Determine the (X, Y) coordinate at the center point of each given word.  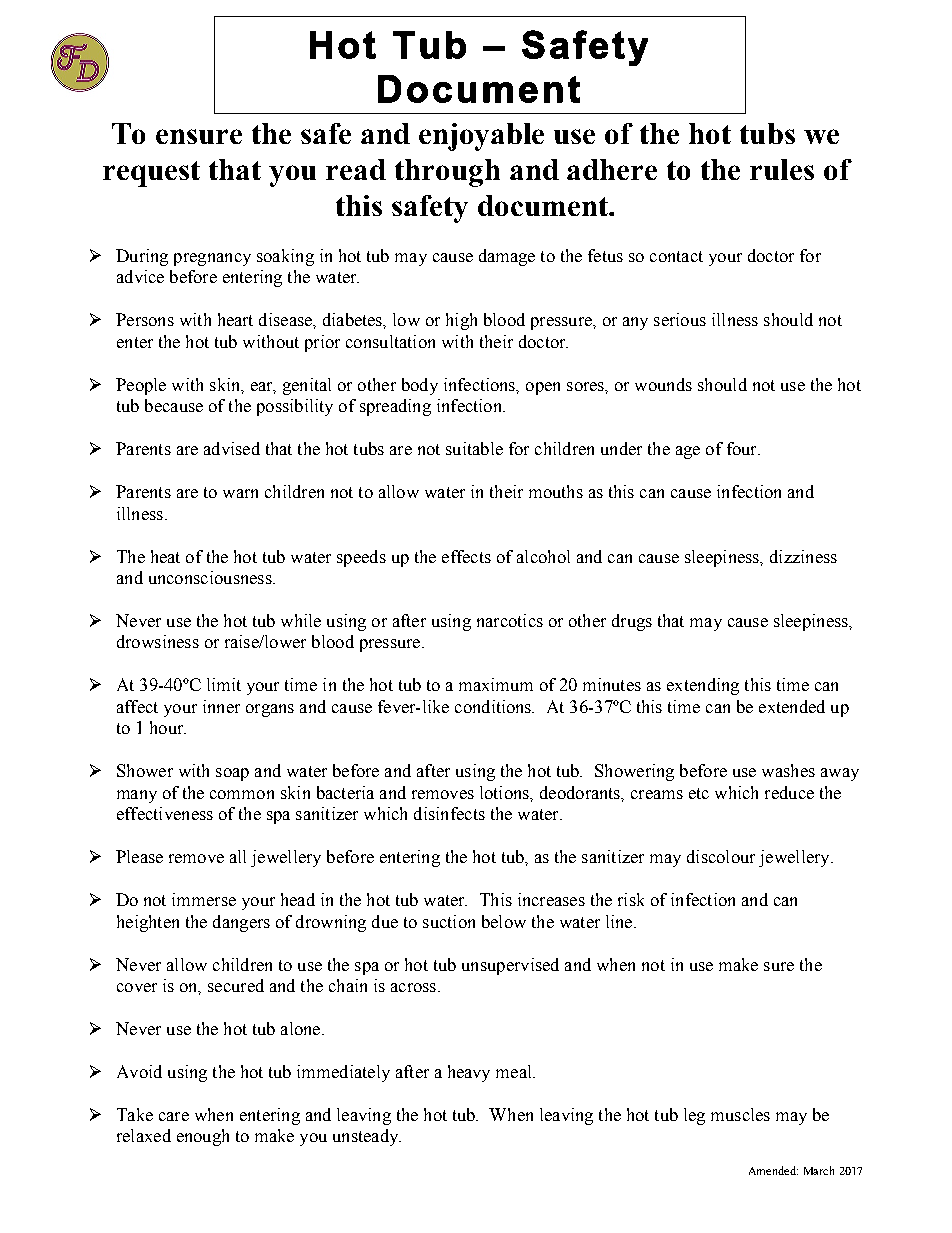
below (504, 921)
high (461, 321)
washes (788, 770)
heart (235, 319)
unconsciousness (211, 577)
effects (466, 556)
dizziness (803, 556)
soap (232, 774)
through (447, 173)
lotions (505, 792)
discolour (721, 856)
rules (782, 169)
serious (680, 319)
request (151, 174)
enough (203, 1137)
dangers (241, 923)
